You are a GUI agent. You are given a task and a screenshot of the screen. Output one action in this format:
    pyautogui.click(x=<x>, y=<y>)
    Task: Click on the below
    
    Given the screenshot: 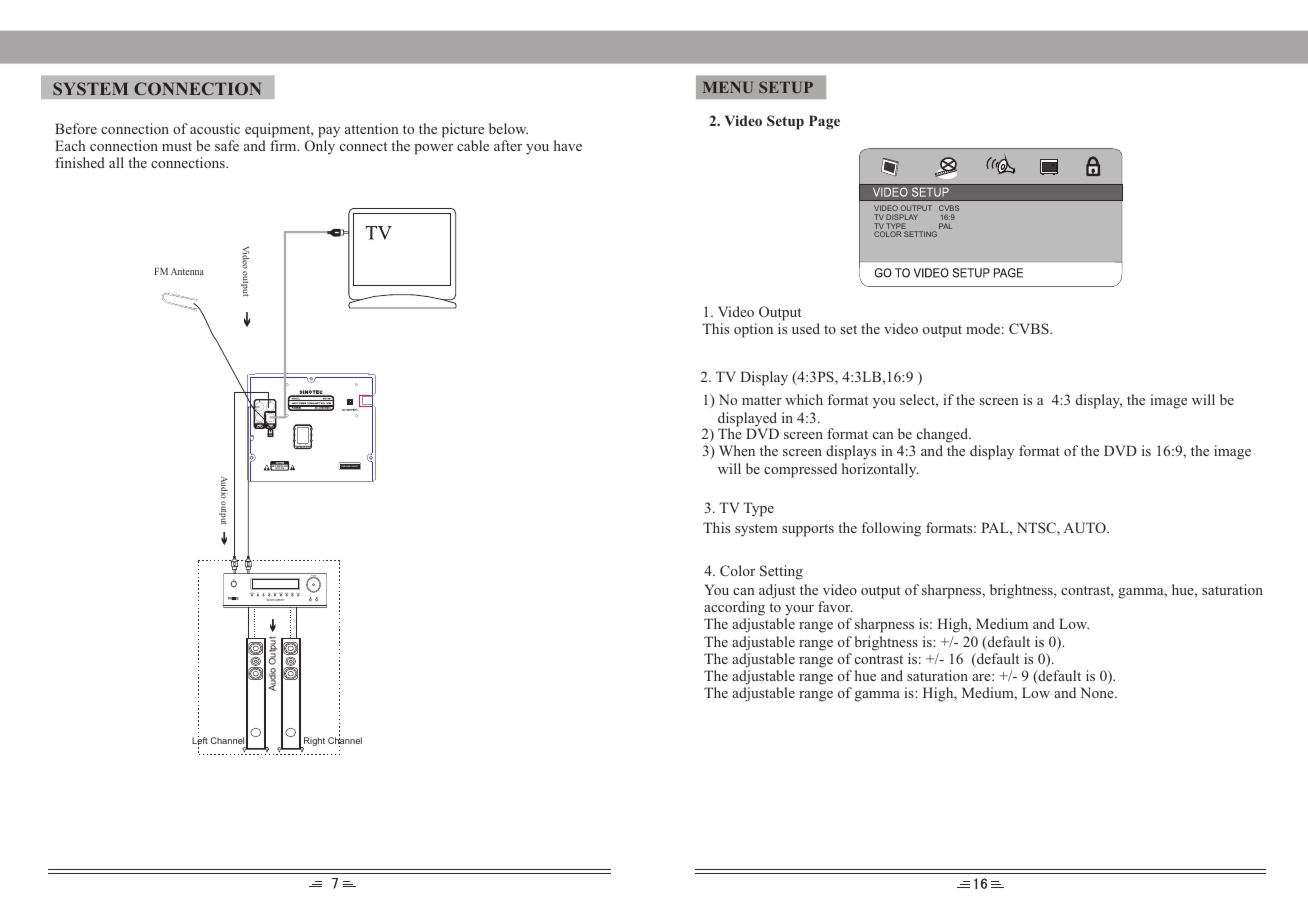 What is the action you would take?
    pyautogui.click(x=508, y=128)
